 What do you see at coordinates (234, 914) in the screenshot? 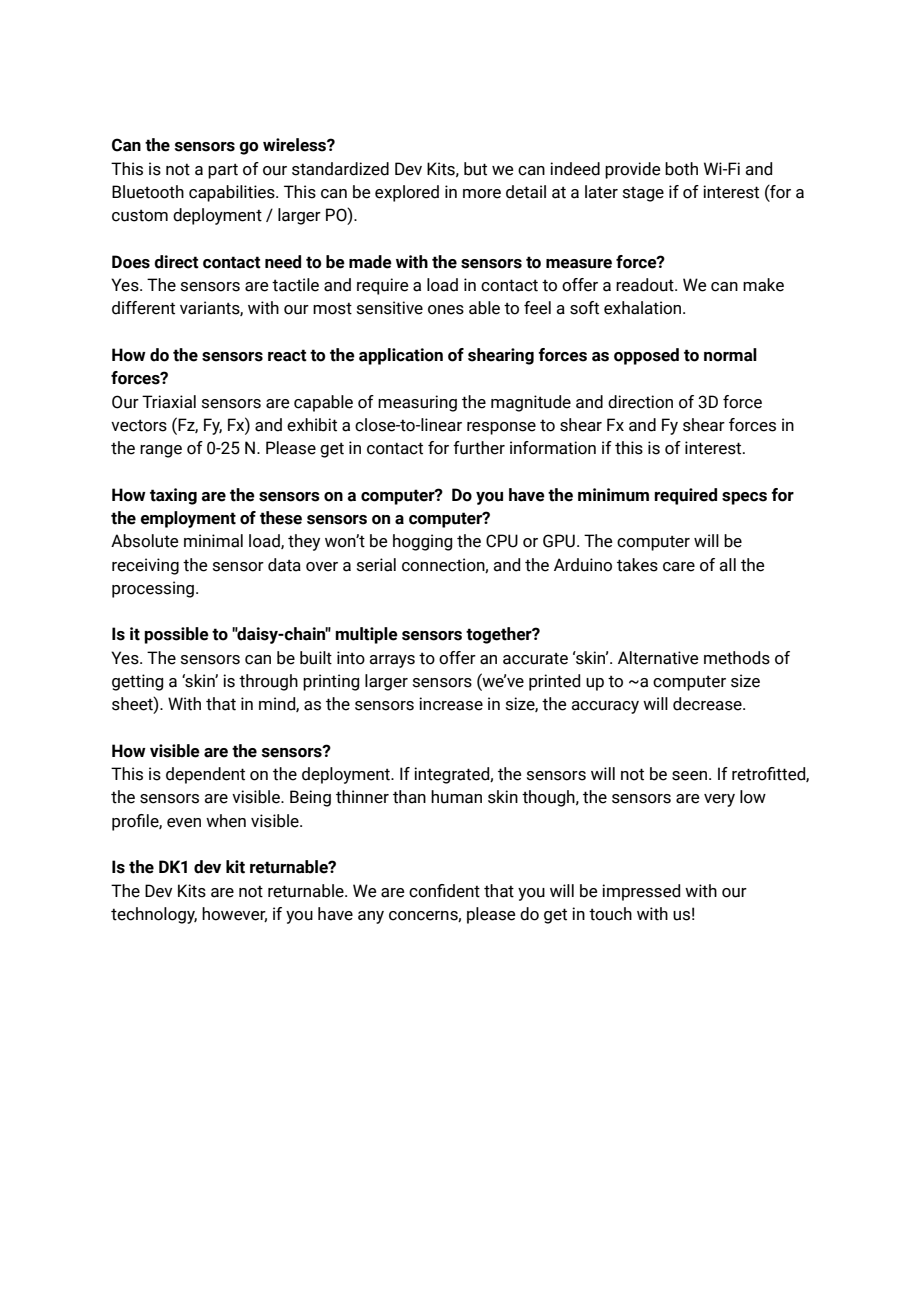
I see `however` at bounding box center [234, 914].
